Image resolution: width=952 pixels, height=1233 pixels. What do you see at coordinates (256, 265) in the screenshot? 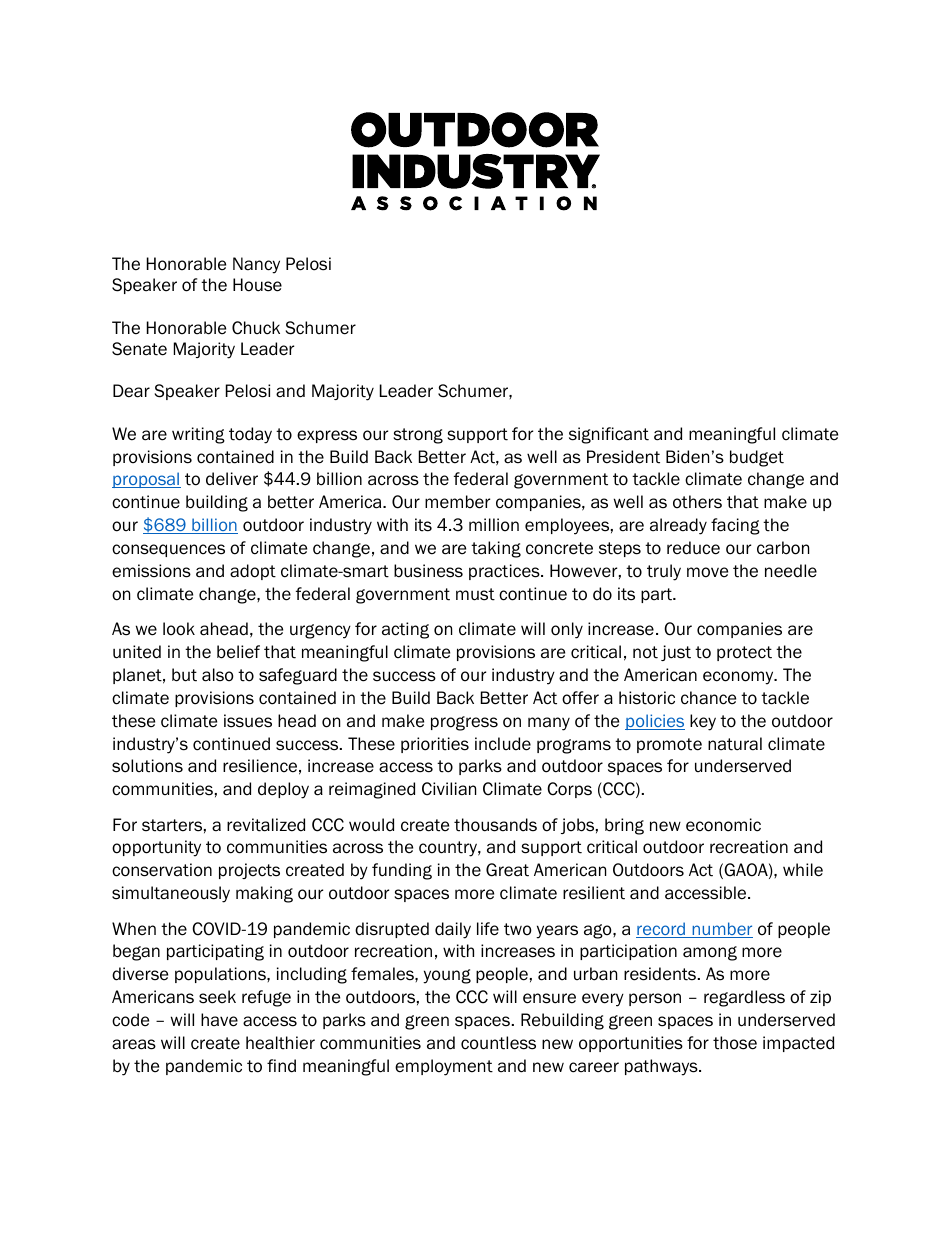
I see `Nancy` at bounding box center [256, 265].
